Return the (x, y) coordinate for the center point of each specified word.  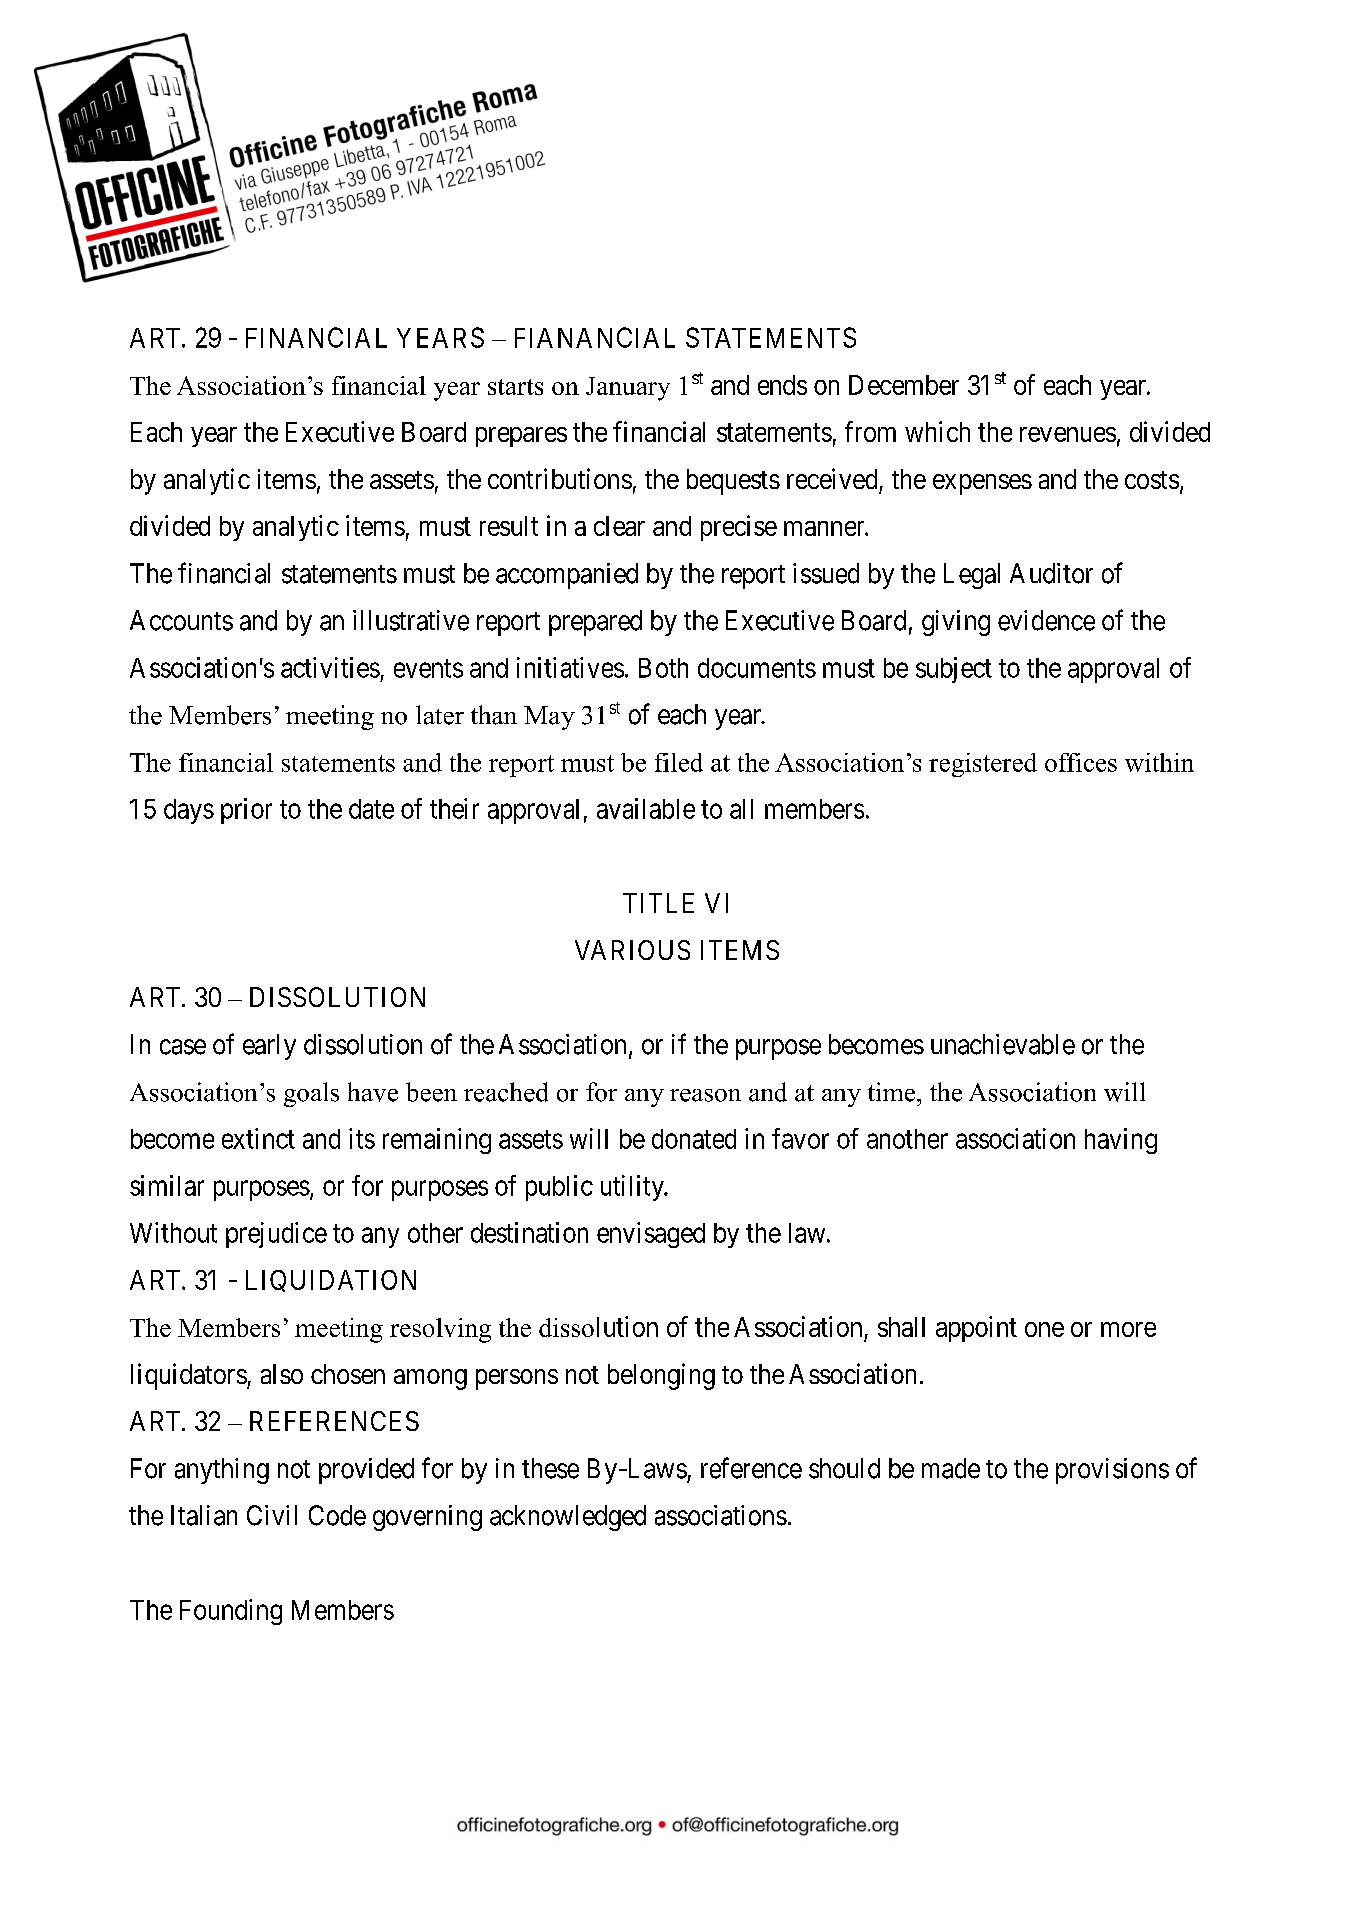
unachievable (1003, 1044)
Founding (231, 1612)
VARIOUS (632, 950)
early (269, 1047)
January (628, 389)
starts (515, 387)
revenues (1068, 434)
